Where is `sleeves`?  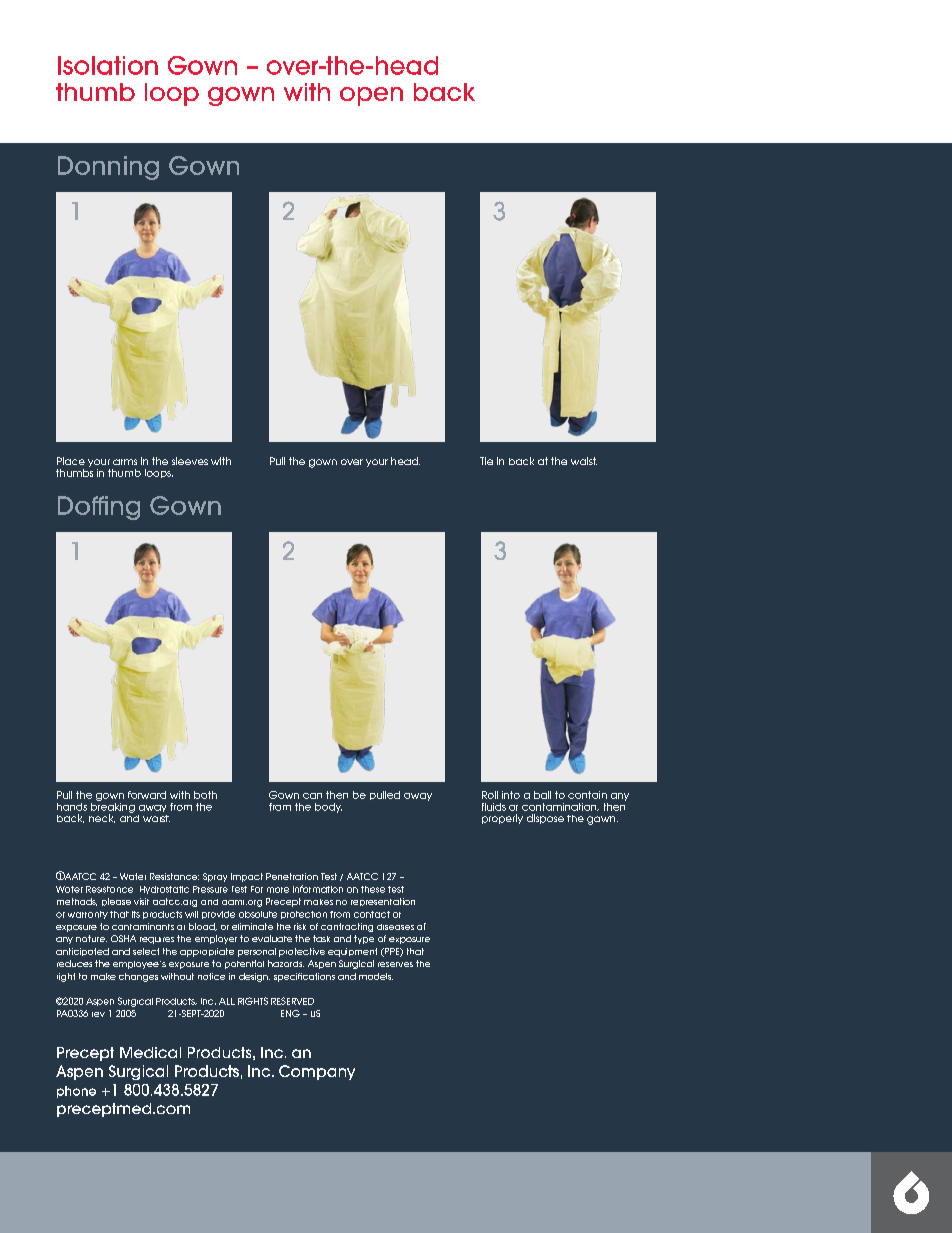
sleeves is located at coordinates (190, 461).
